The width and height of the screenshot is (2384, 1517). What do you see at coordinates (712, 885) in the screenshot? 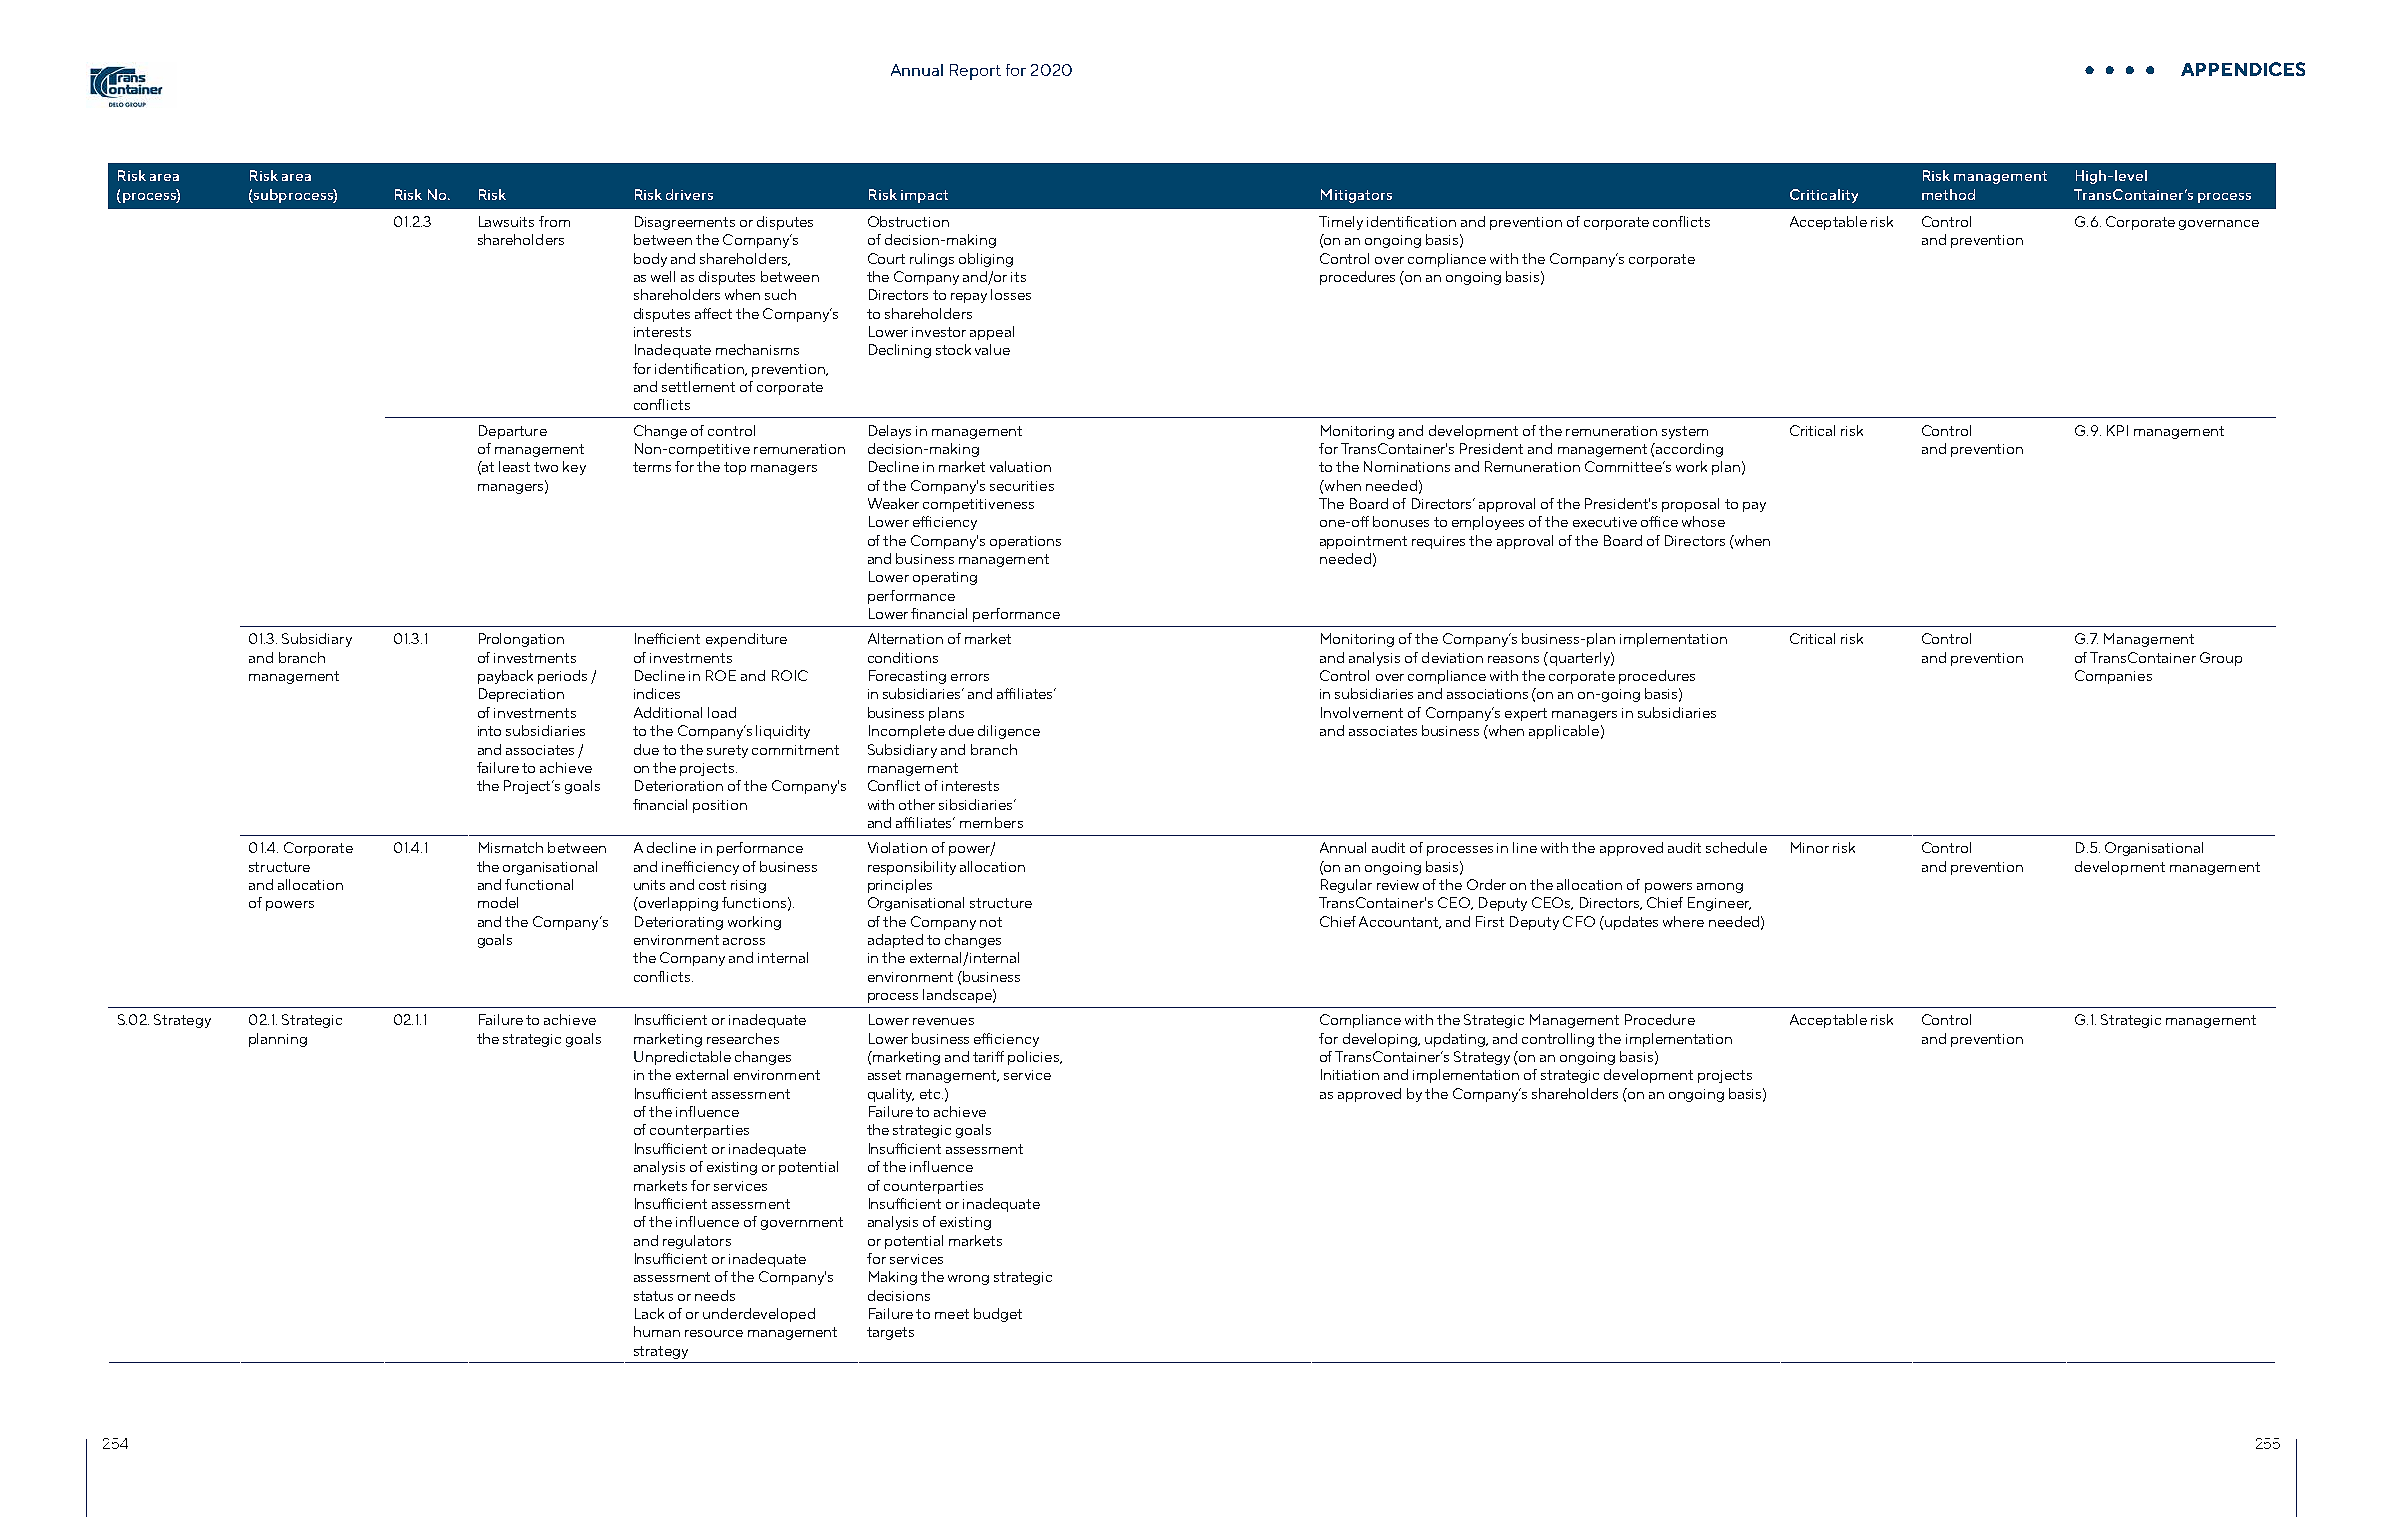
I see `cost` at bounding box center [712, 885].
